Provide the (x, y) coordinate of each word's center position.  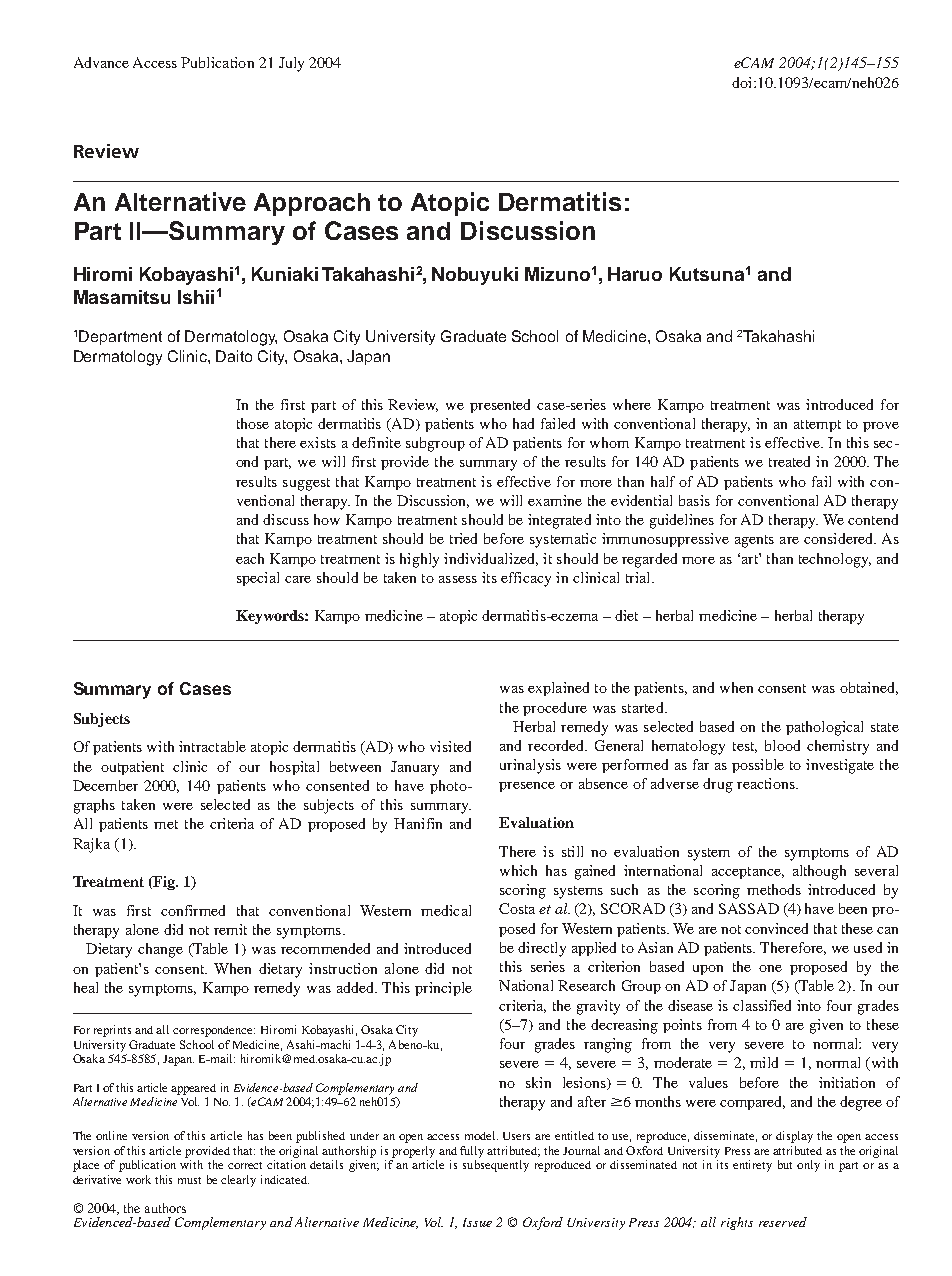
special (258, 579)
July (291, 64)
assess (458, 579)
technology (835, 560)
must (189, 1180)
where (632, 404)
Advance (101, 62)
